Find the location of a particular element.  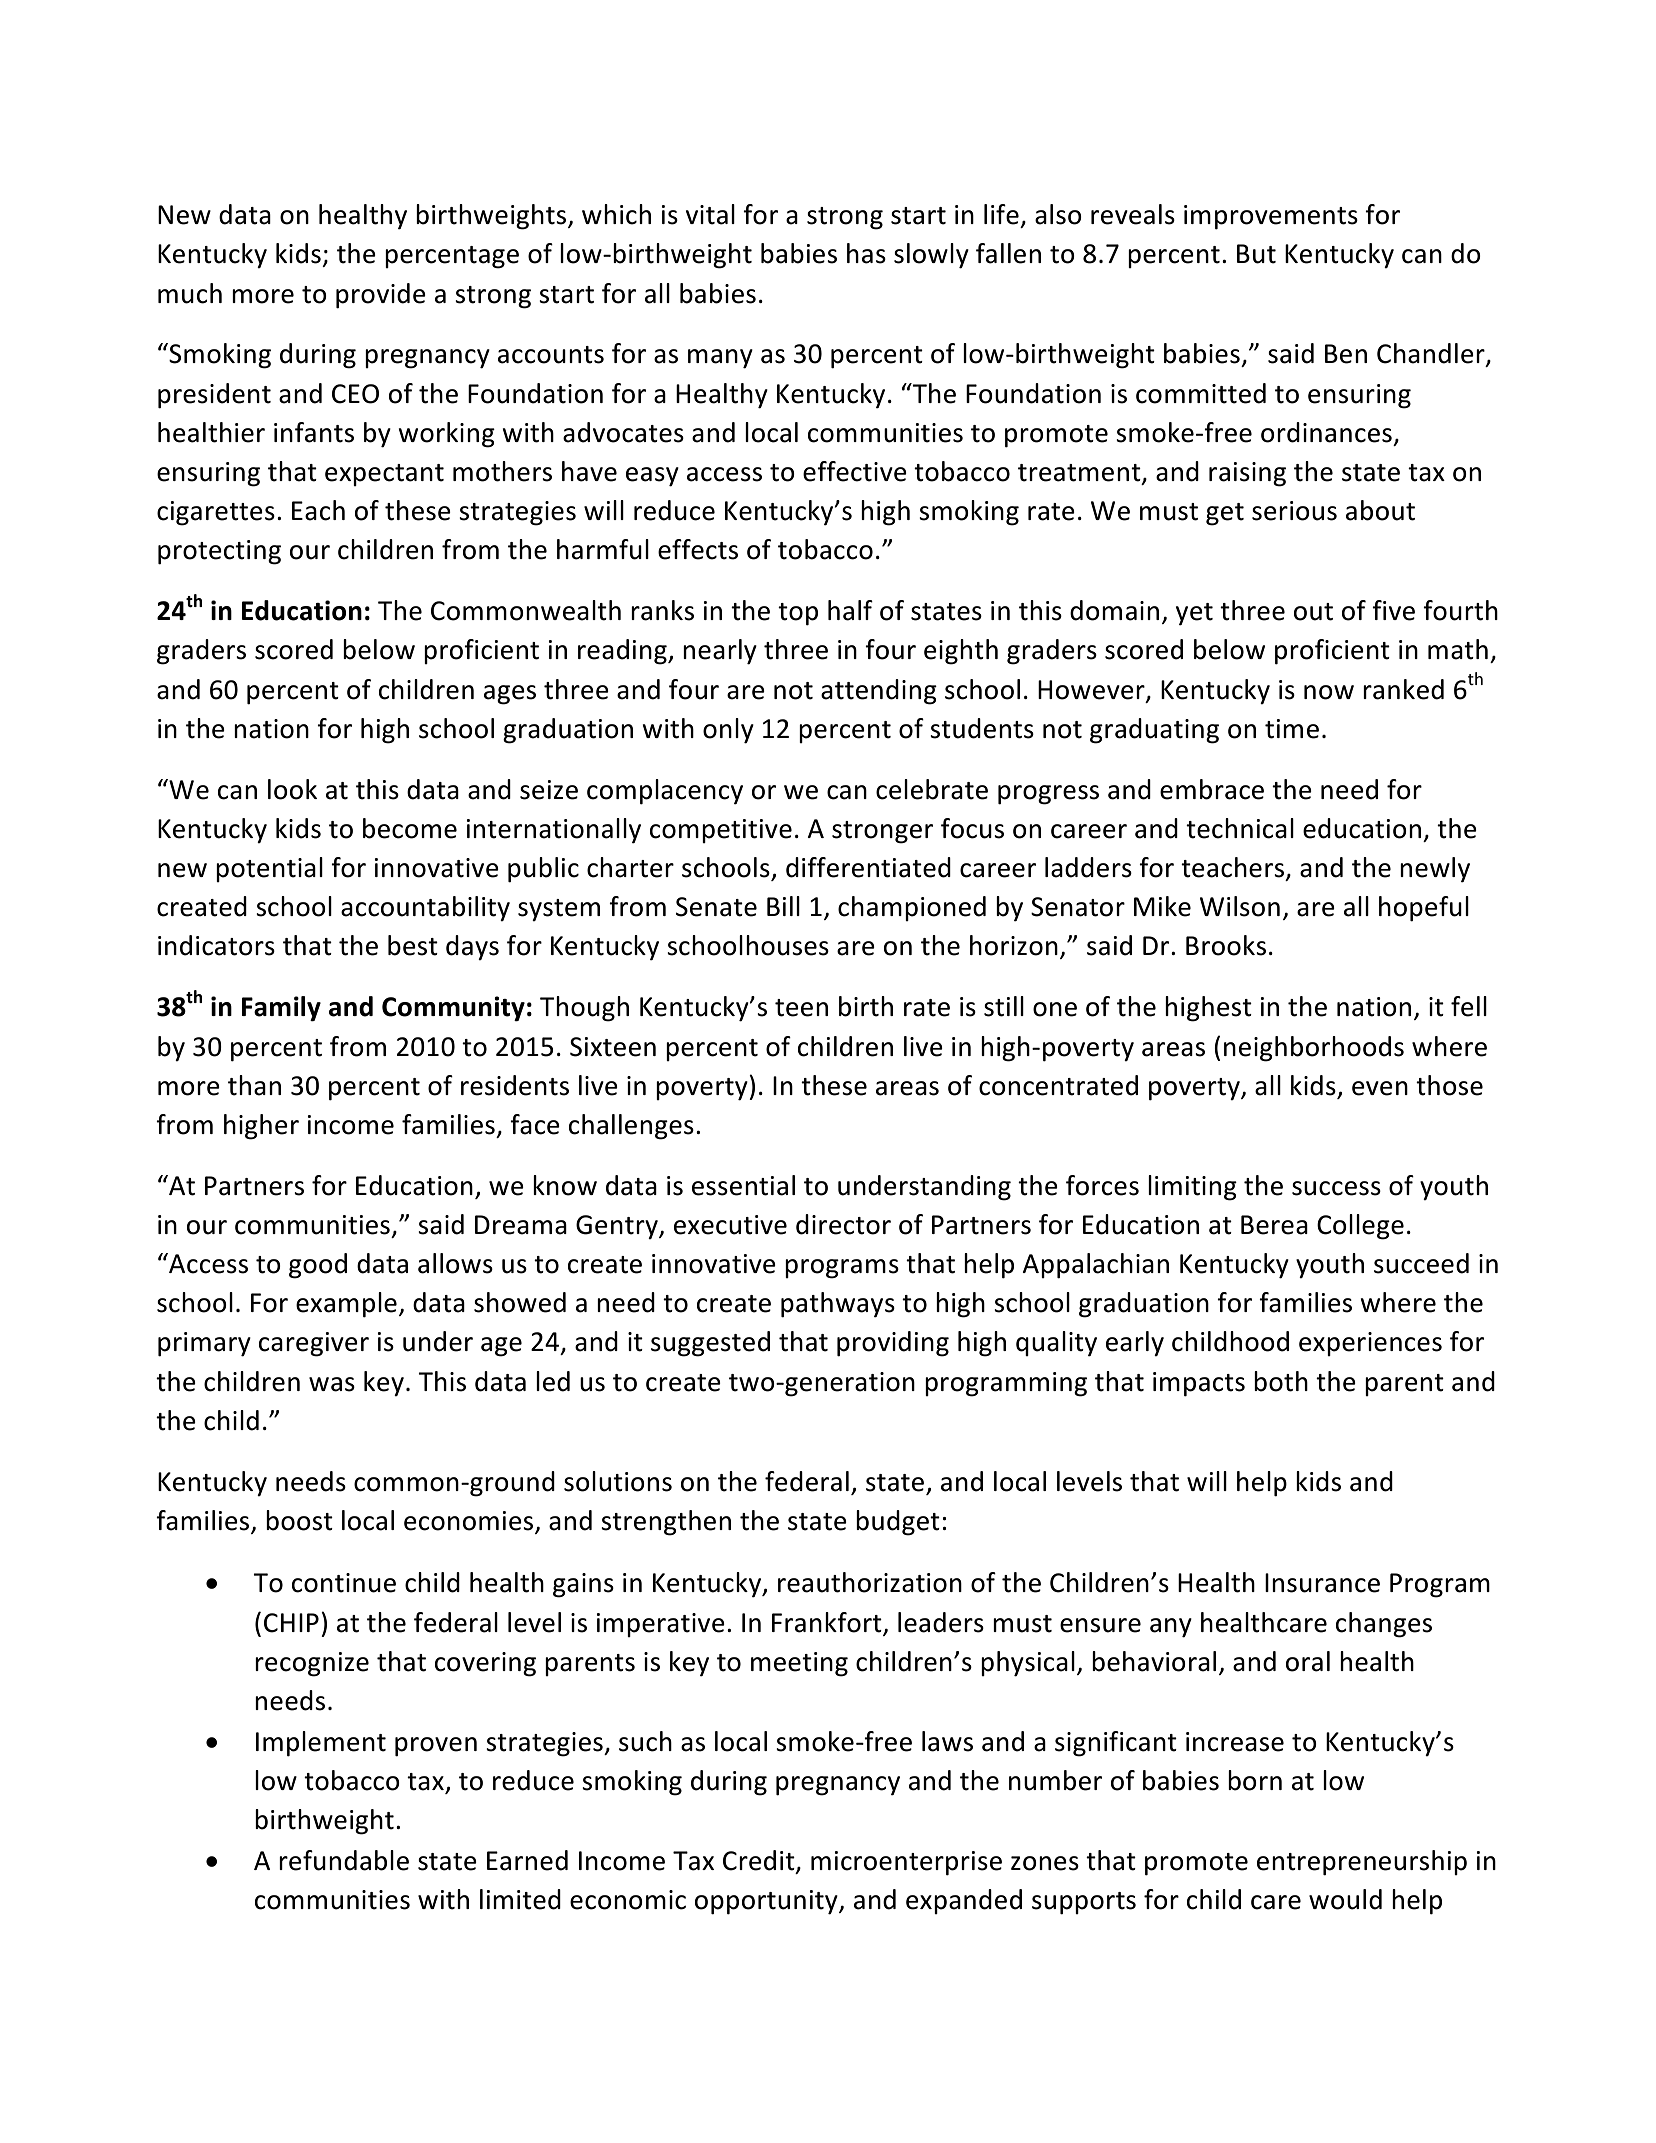

But is located at coordinates (1256, 254).
